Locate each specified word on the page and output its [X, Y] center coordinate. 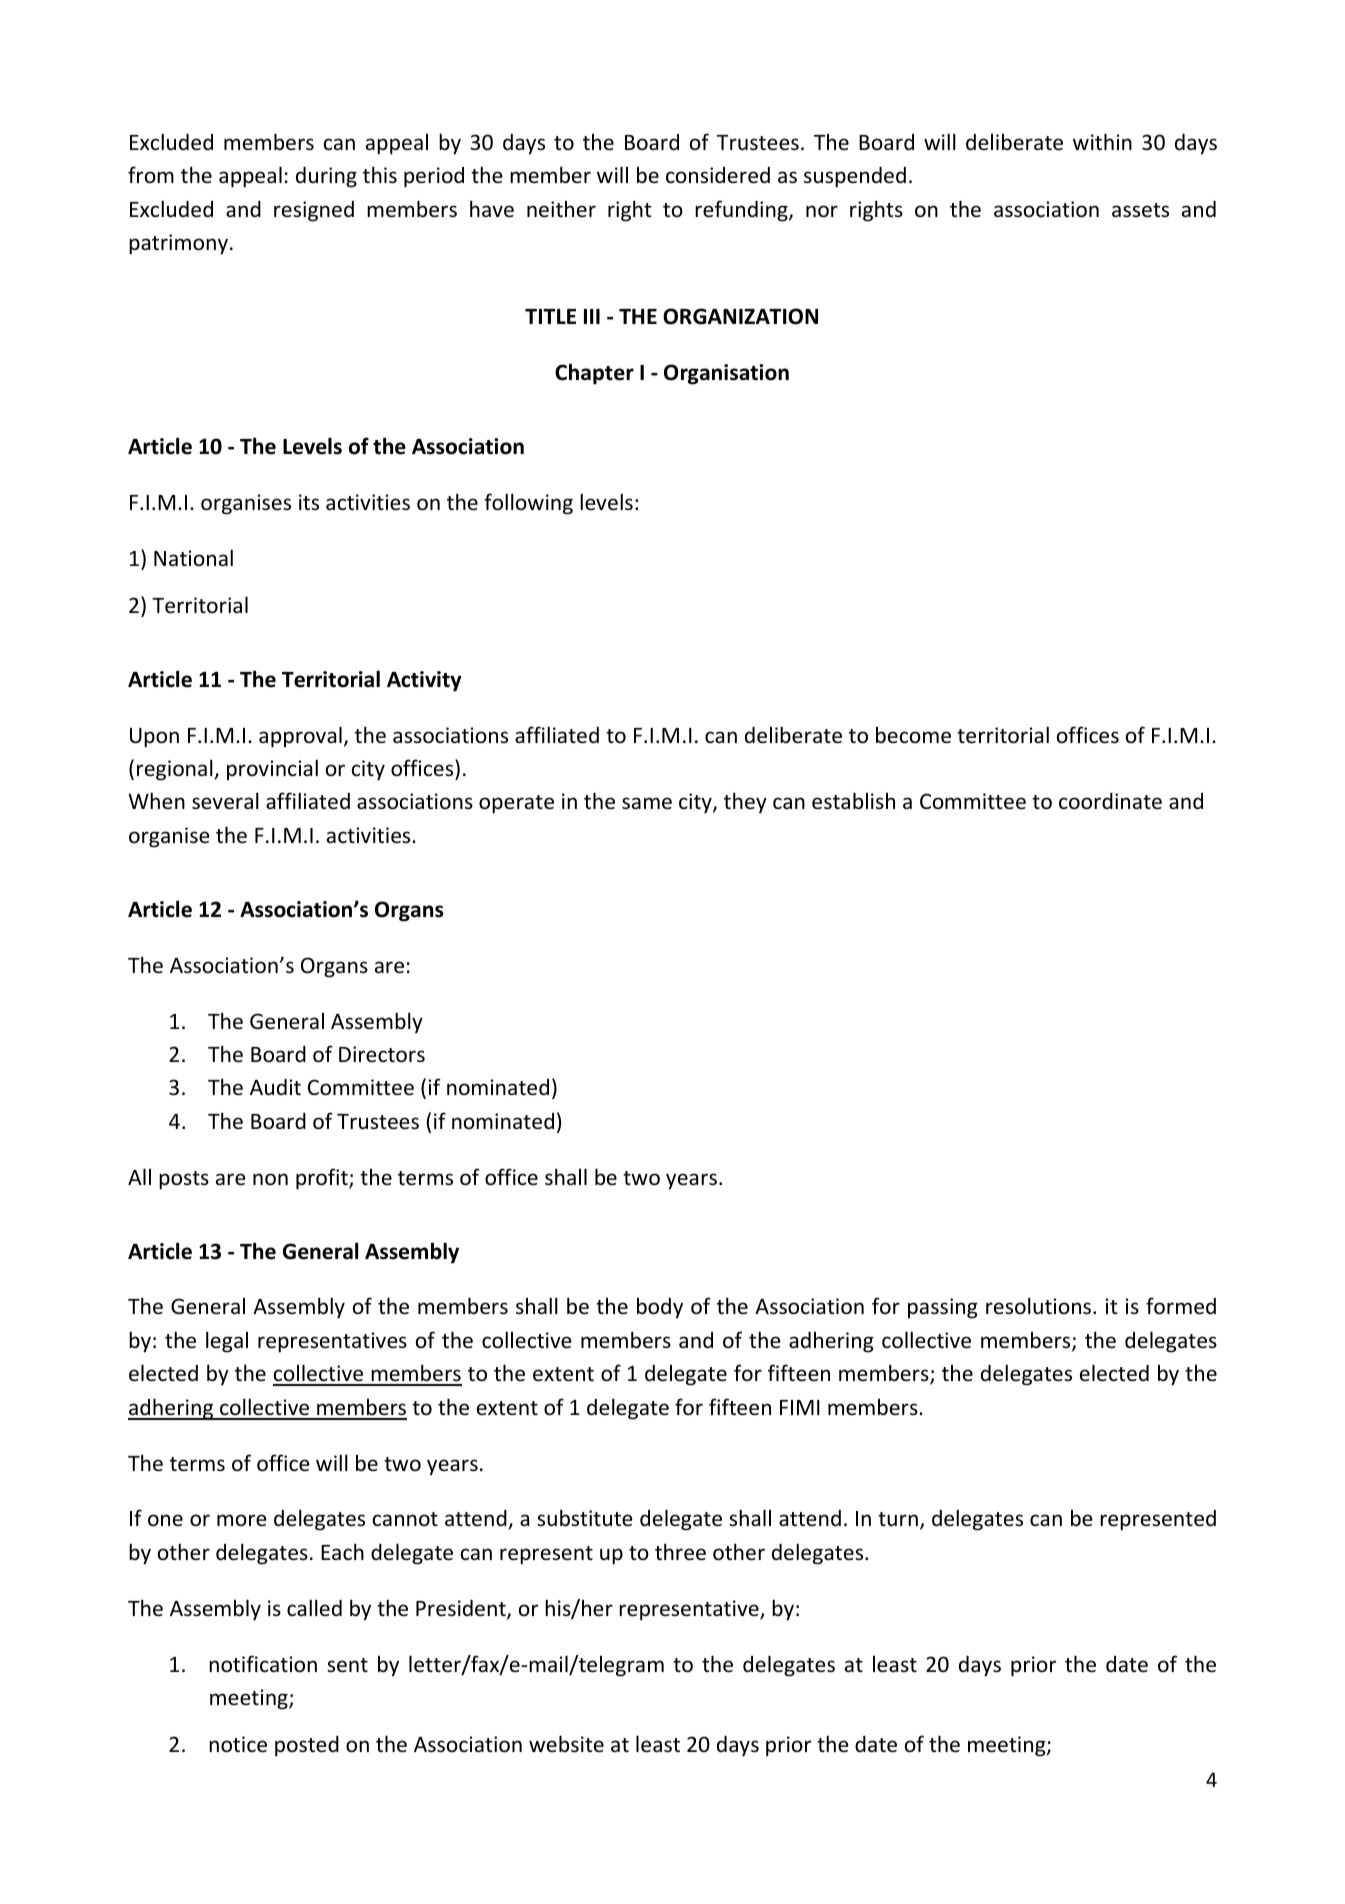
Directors [382, 1054]
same [647, 803]
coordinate [1110, 801]
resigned [314, 211]
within [1102, 141]
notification [263, 1664]
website [566, 1744]
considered [718, 175]
